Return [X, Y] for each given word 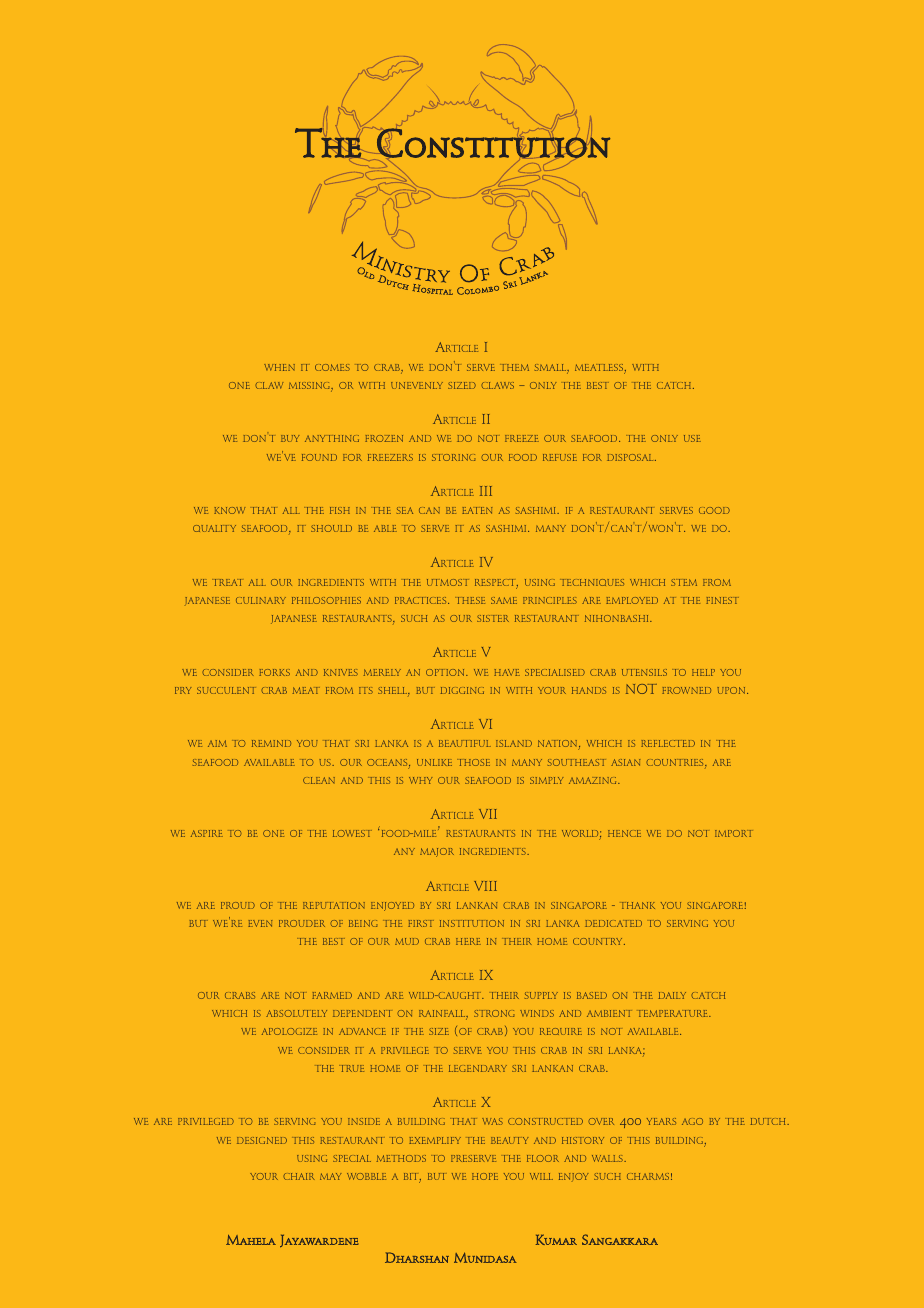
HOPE [485, 1176]
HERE [468, 941]
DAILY [672, 995]
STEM [684, 582]
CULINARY [261, 600]
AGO [692, 1121]
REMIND [271, 743]
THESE [470, 600]
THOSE [473, 762]
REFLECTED [668, 743]
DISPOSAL [631, 457]
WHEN [279, 367]
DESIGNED [262, 1140]
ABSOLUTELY [296, 1013]
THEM [514, 367]
